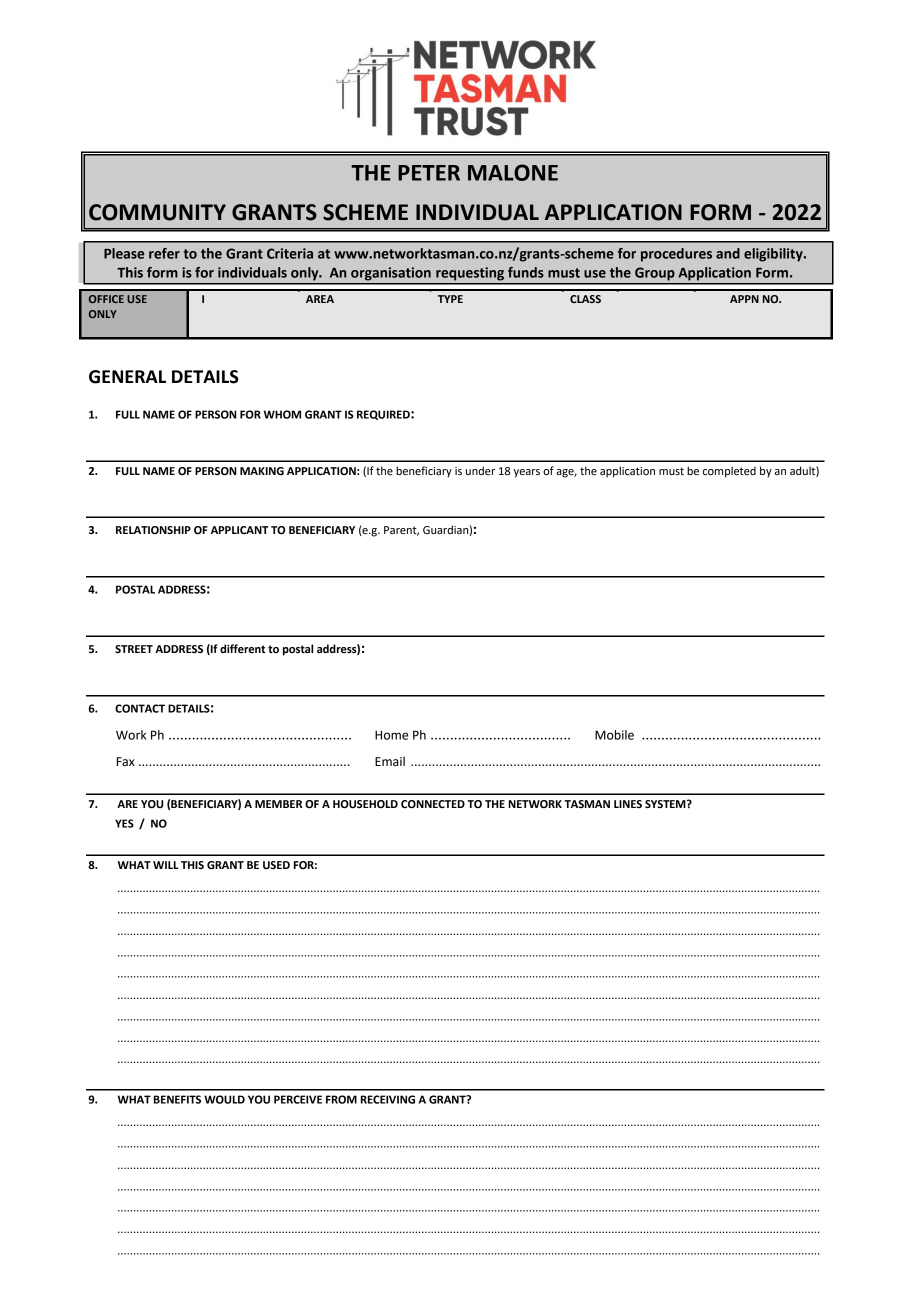 This document has height=1308, width=924. What do you see at coordinates (729, 472) in the document?
I see `completed` at bounding box center [729, 472].
